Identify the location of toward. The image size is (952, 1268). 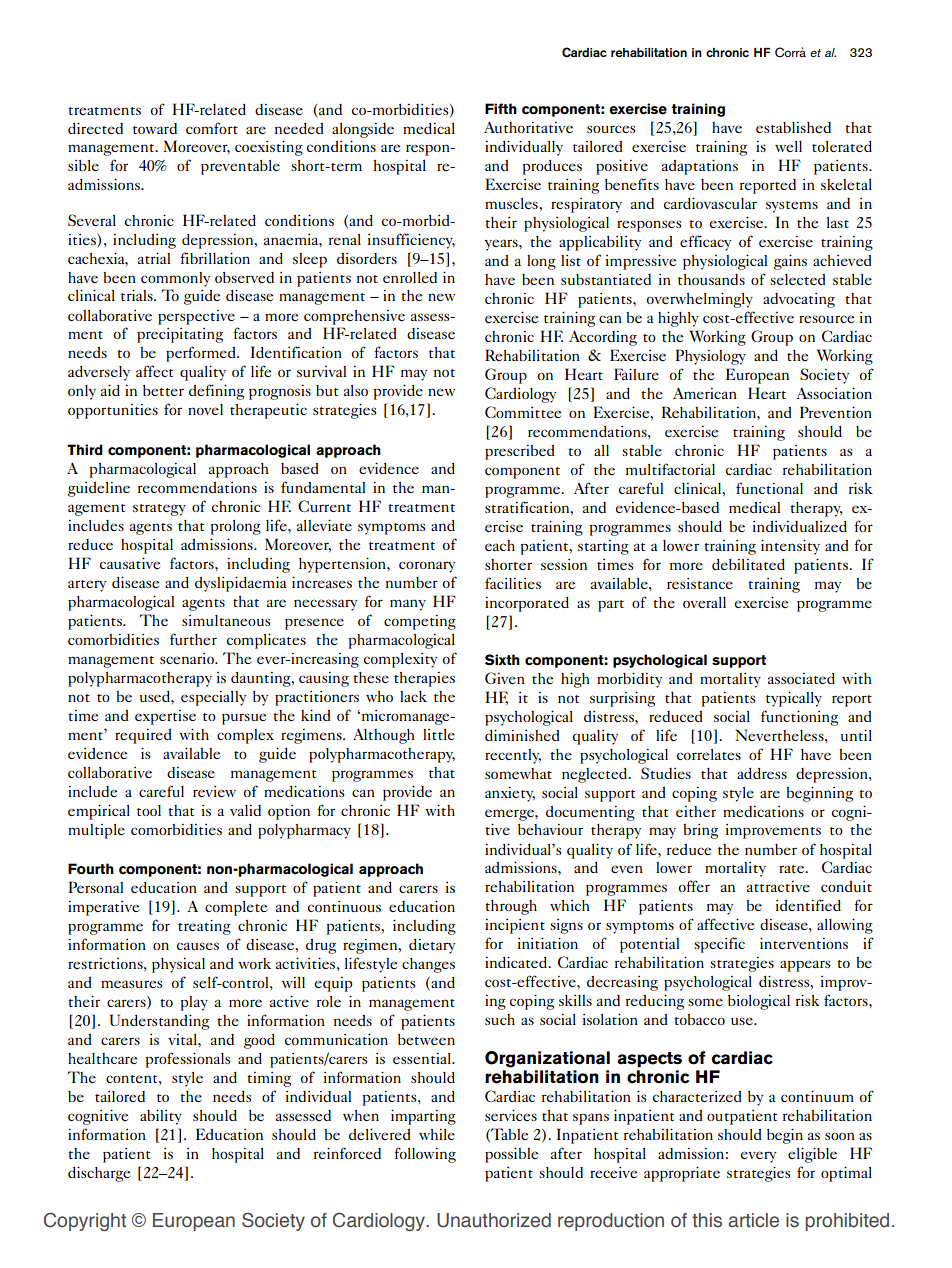
(155, 128).
